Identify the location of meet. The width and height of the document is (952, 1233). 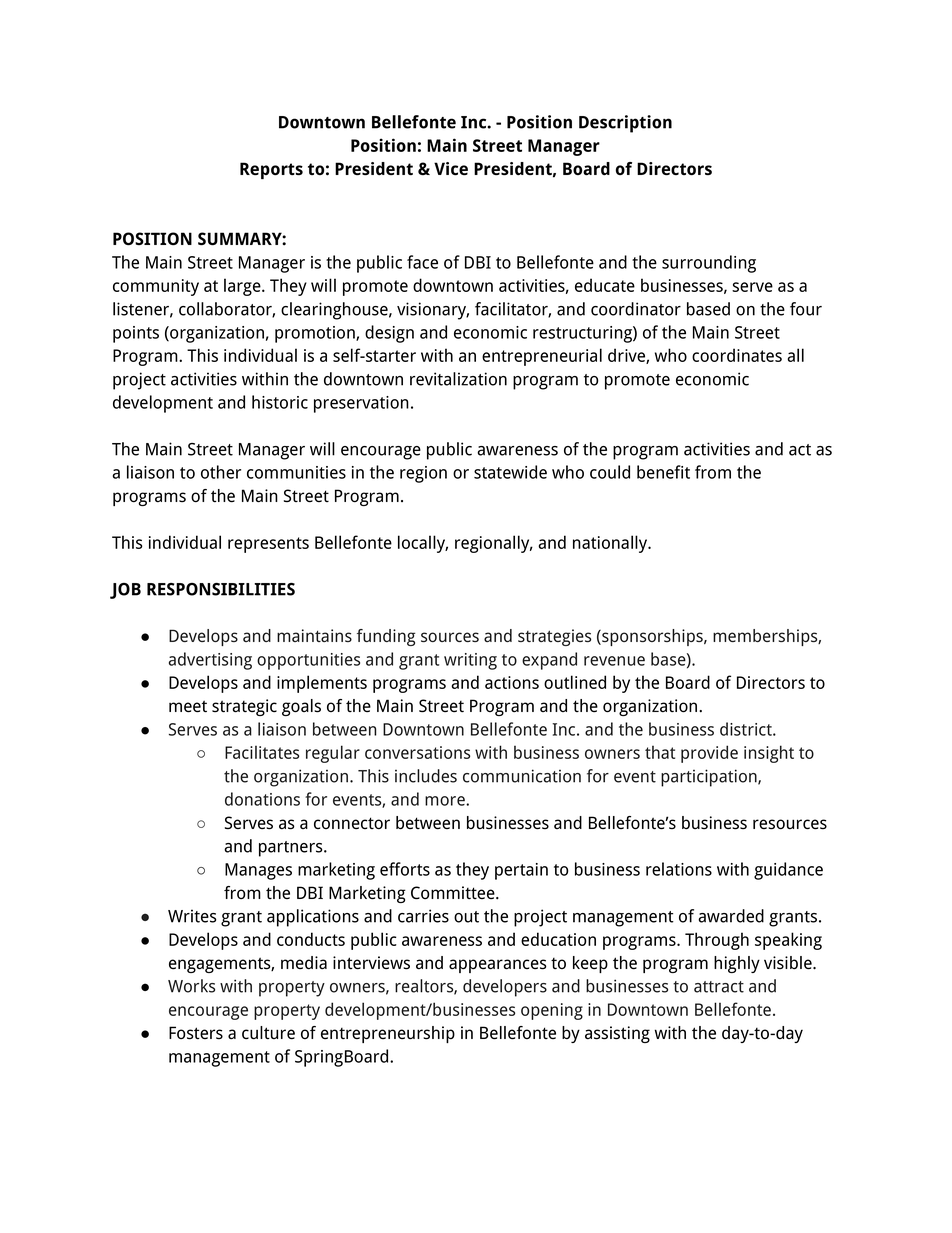
(188, 706).
